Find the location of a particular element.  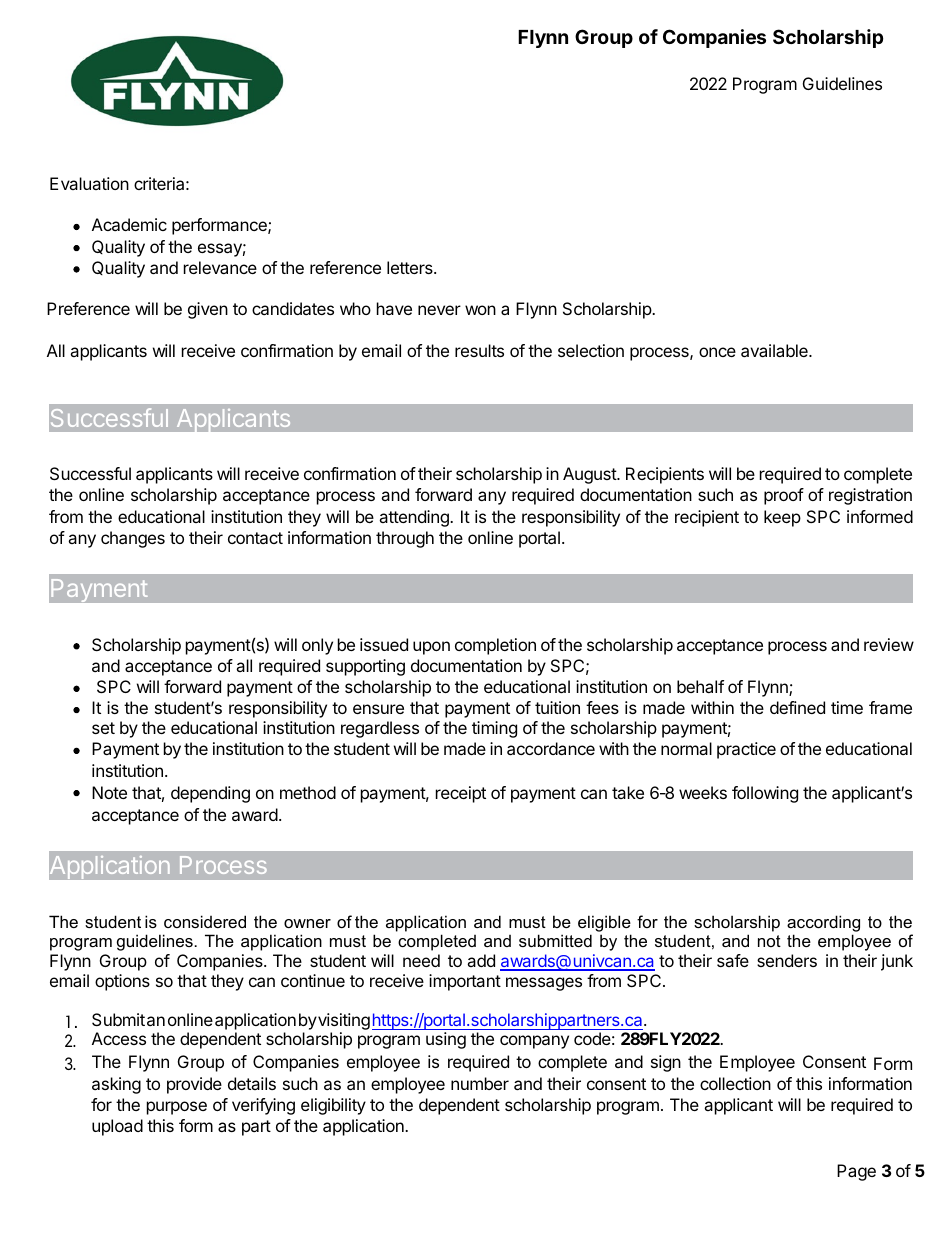

letters is located at coordinates (411, 267).
